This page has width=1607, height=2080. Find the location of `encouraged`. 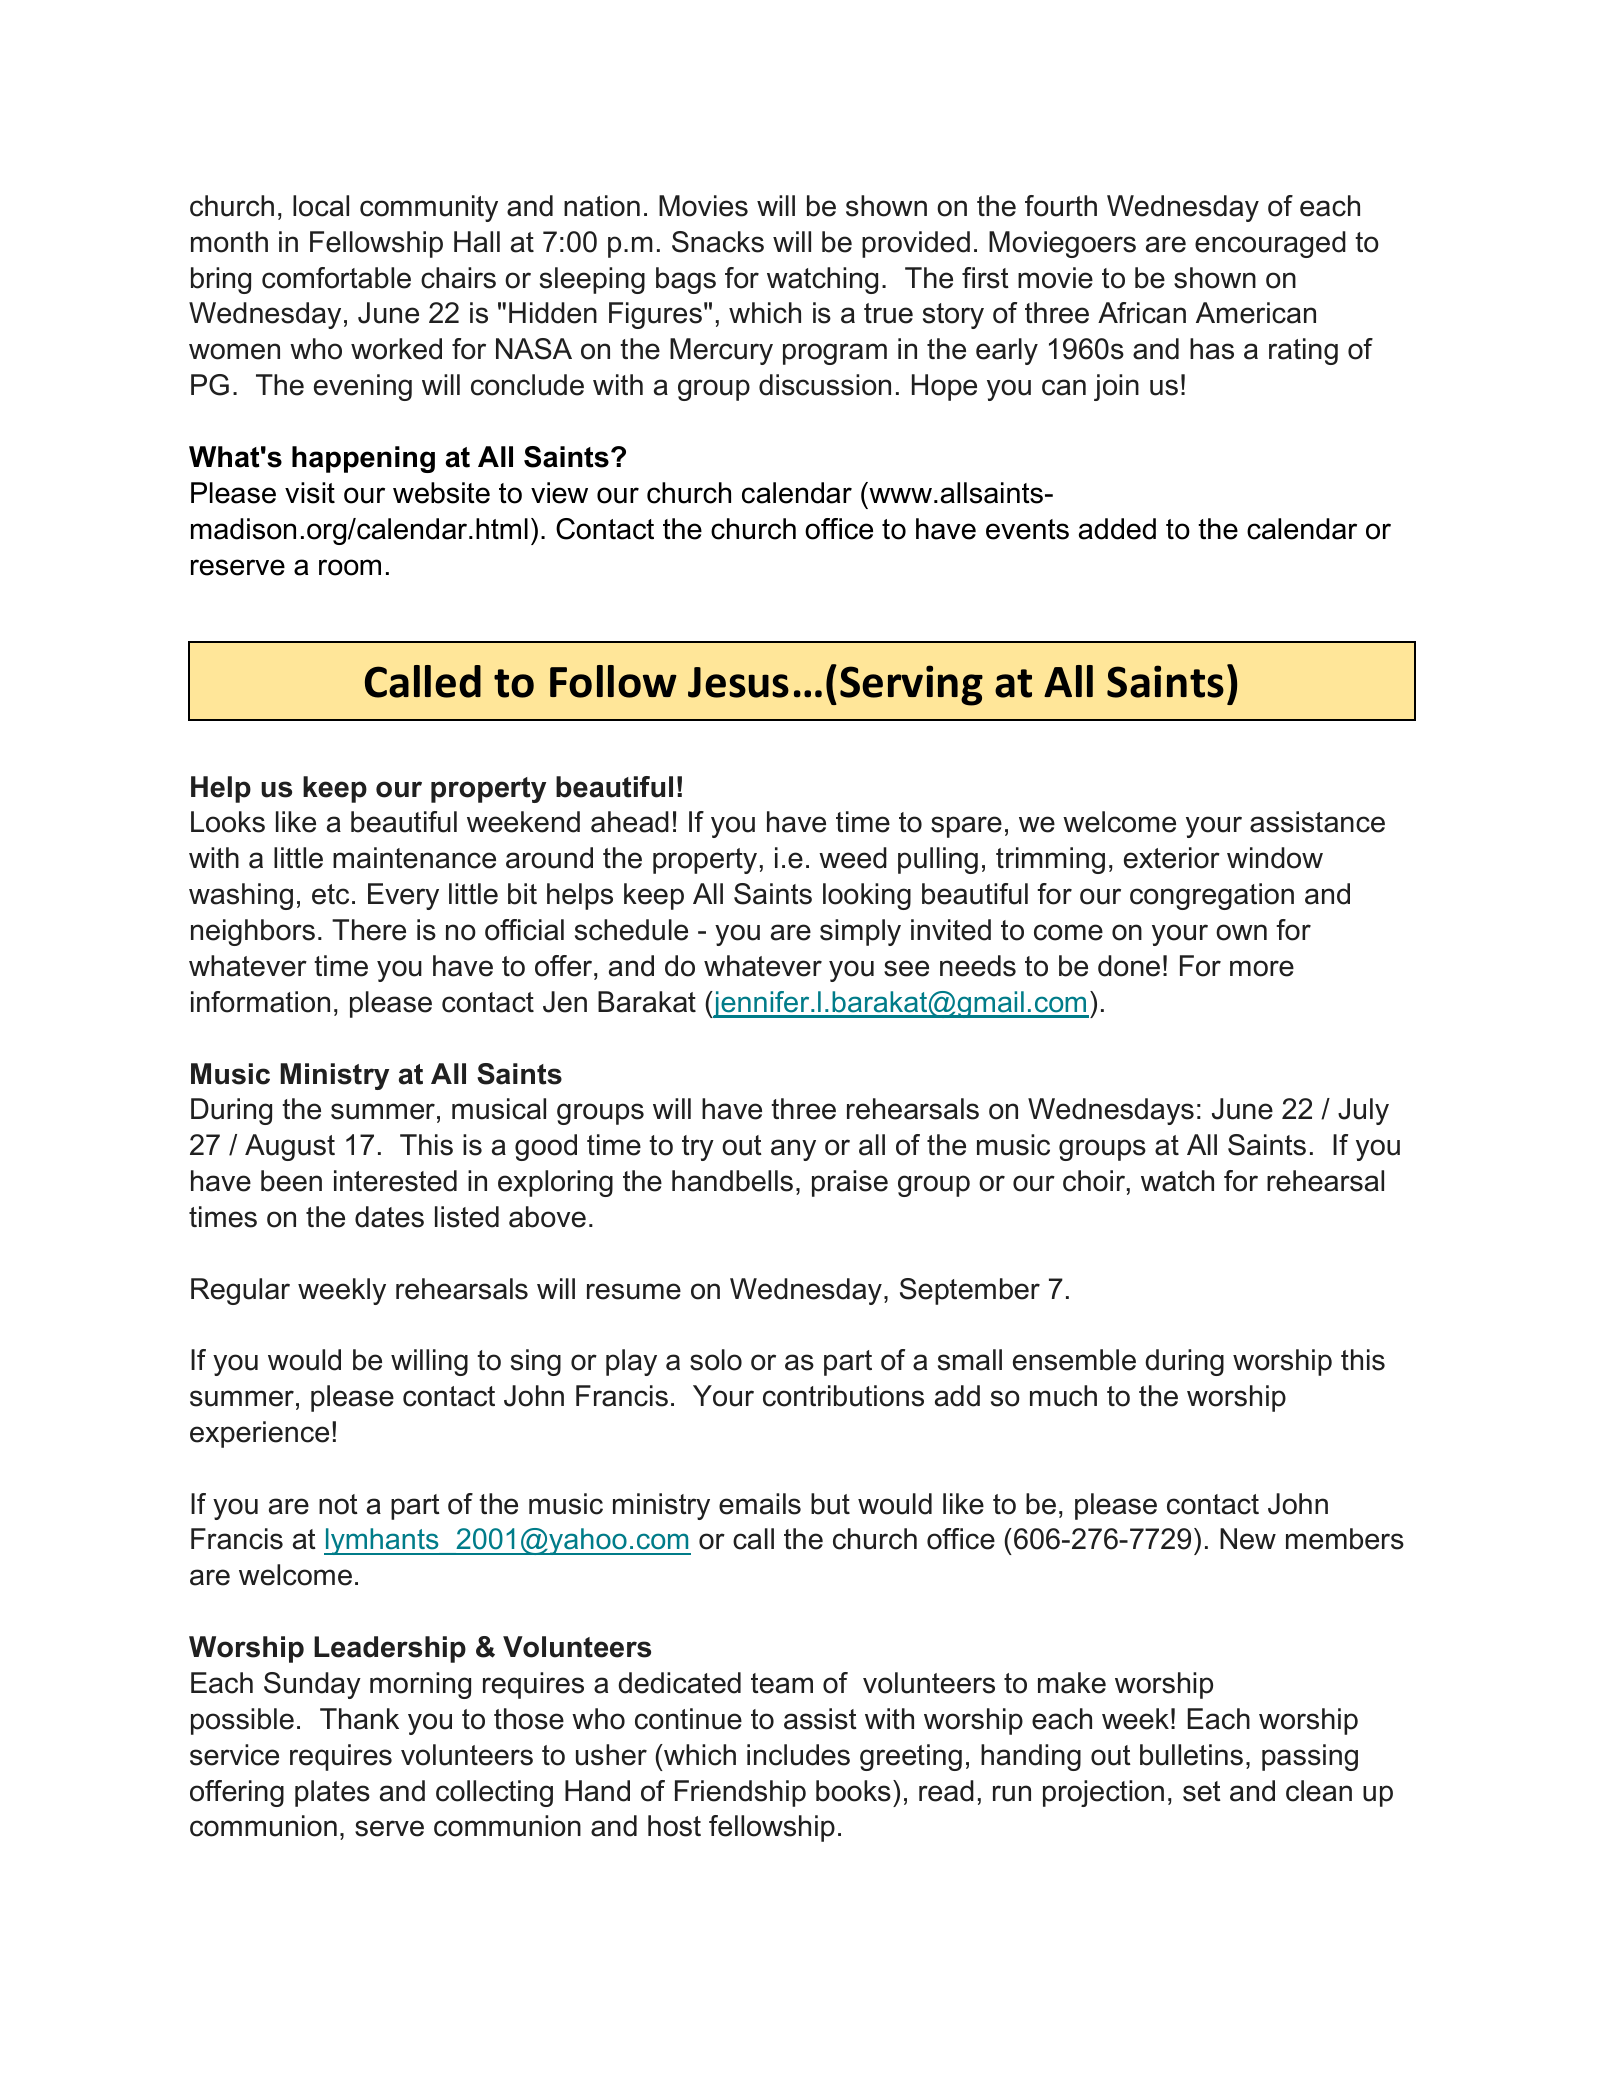

encouraged is located at coordinates (1270, 244).
